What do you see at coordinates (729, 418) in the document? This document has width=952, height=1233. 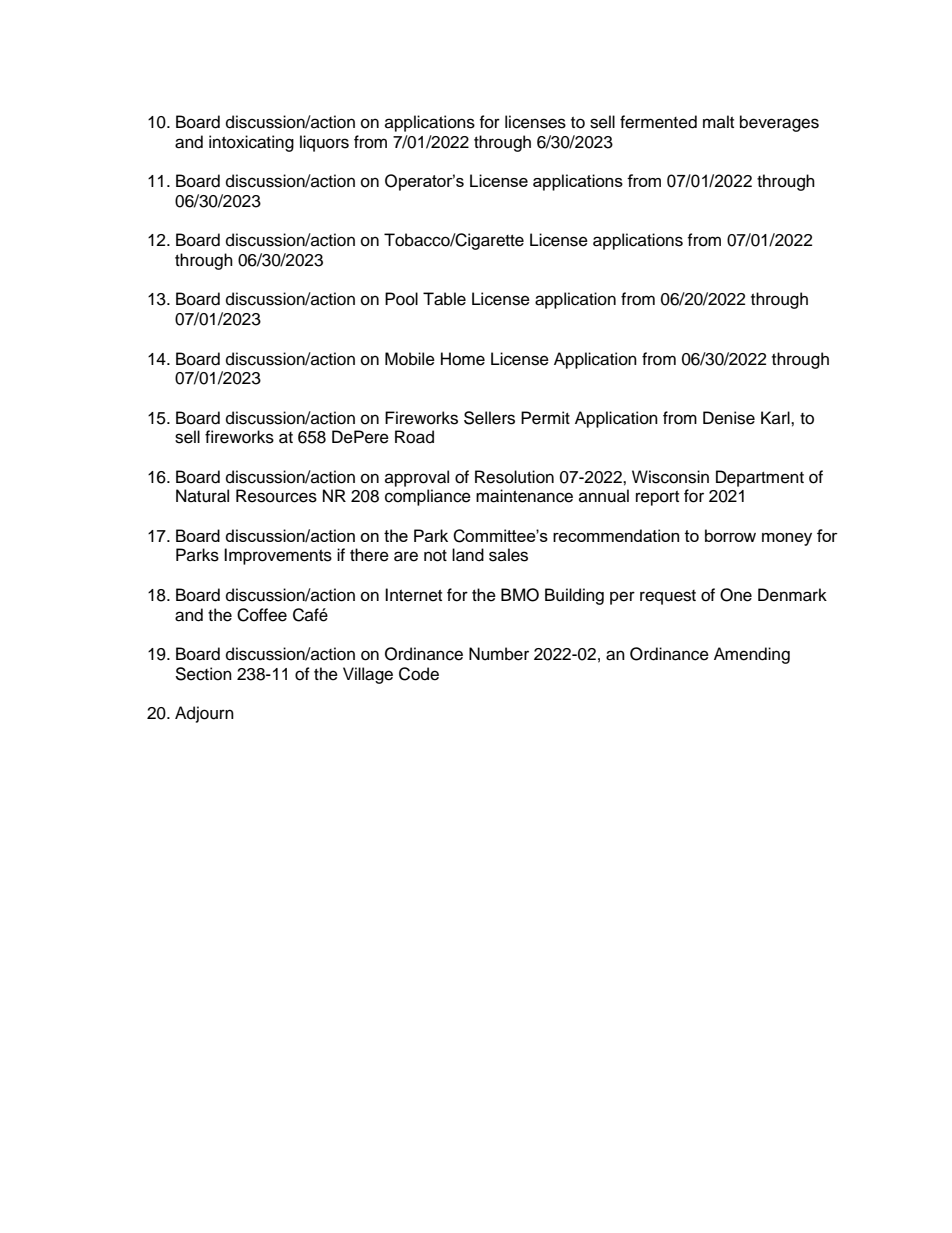 I see `Denise` at bounding box center [729, 418].
